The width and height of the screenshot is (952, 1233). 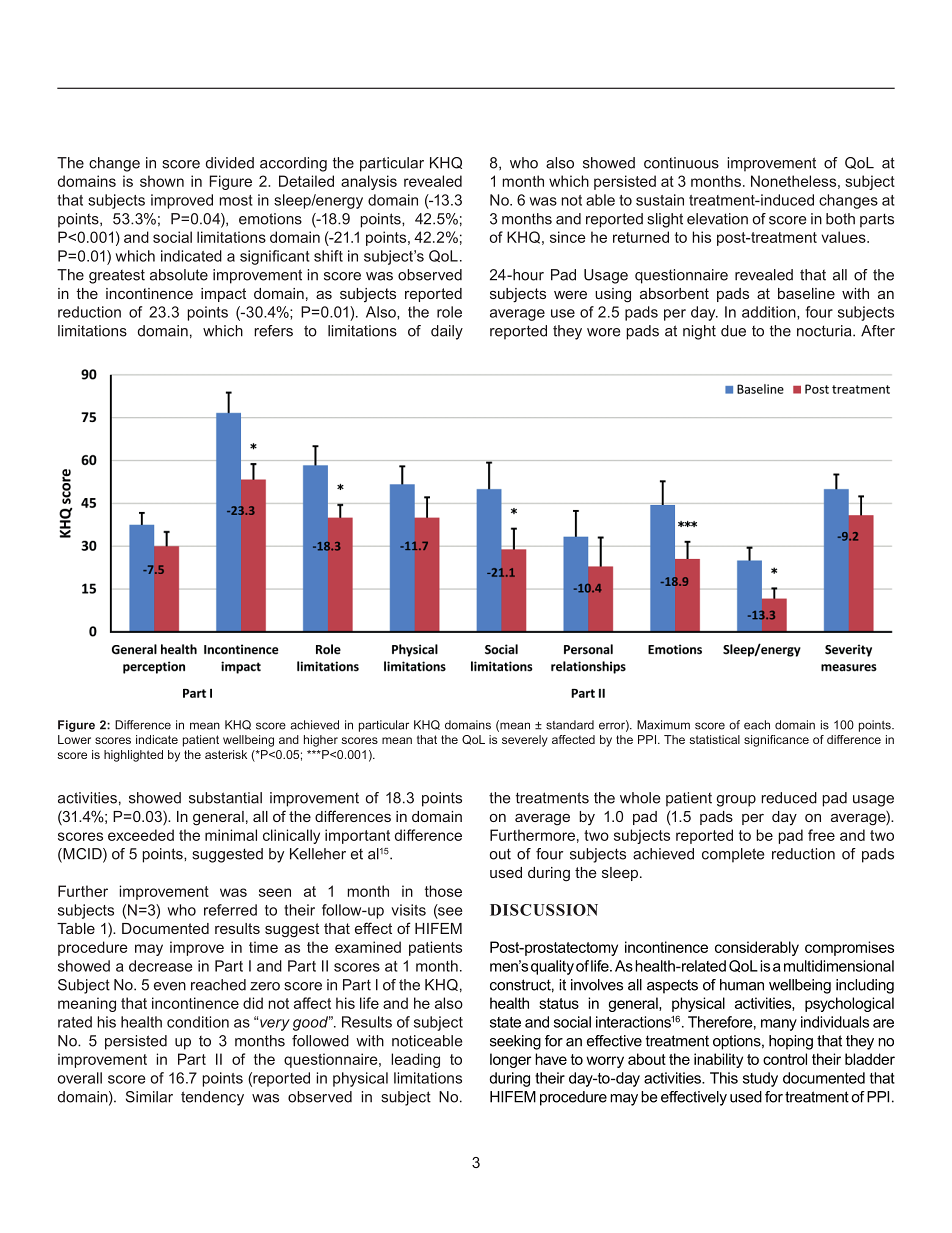 I want to click on longer, so click(x=510, y=1060).
